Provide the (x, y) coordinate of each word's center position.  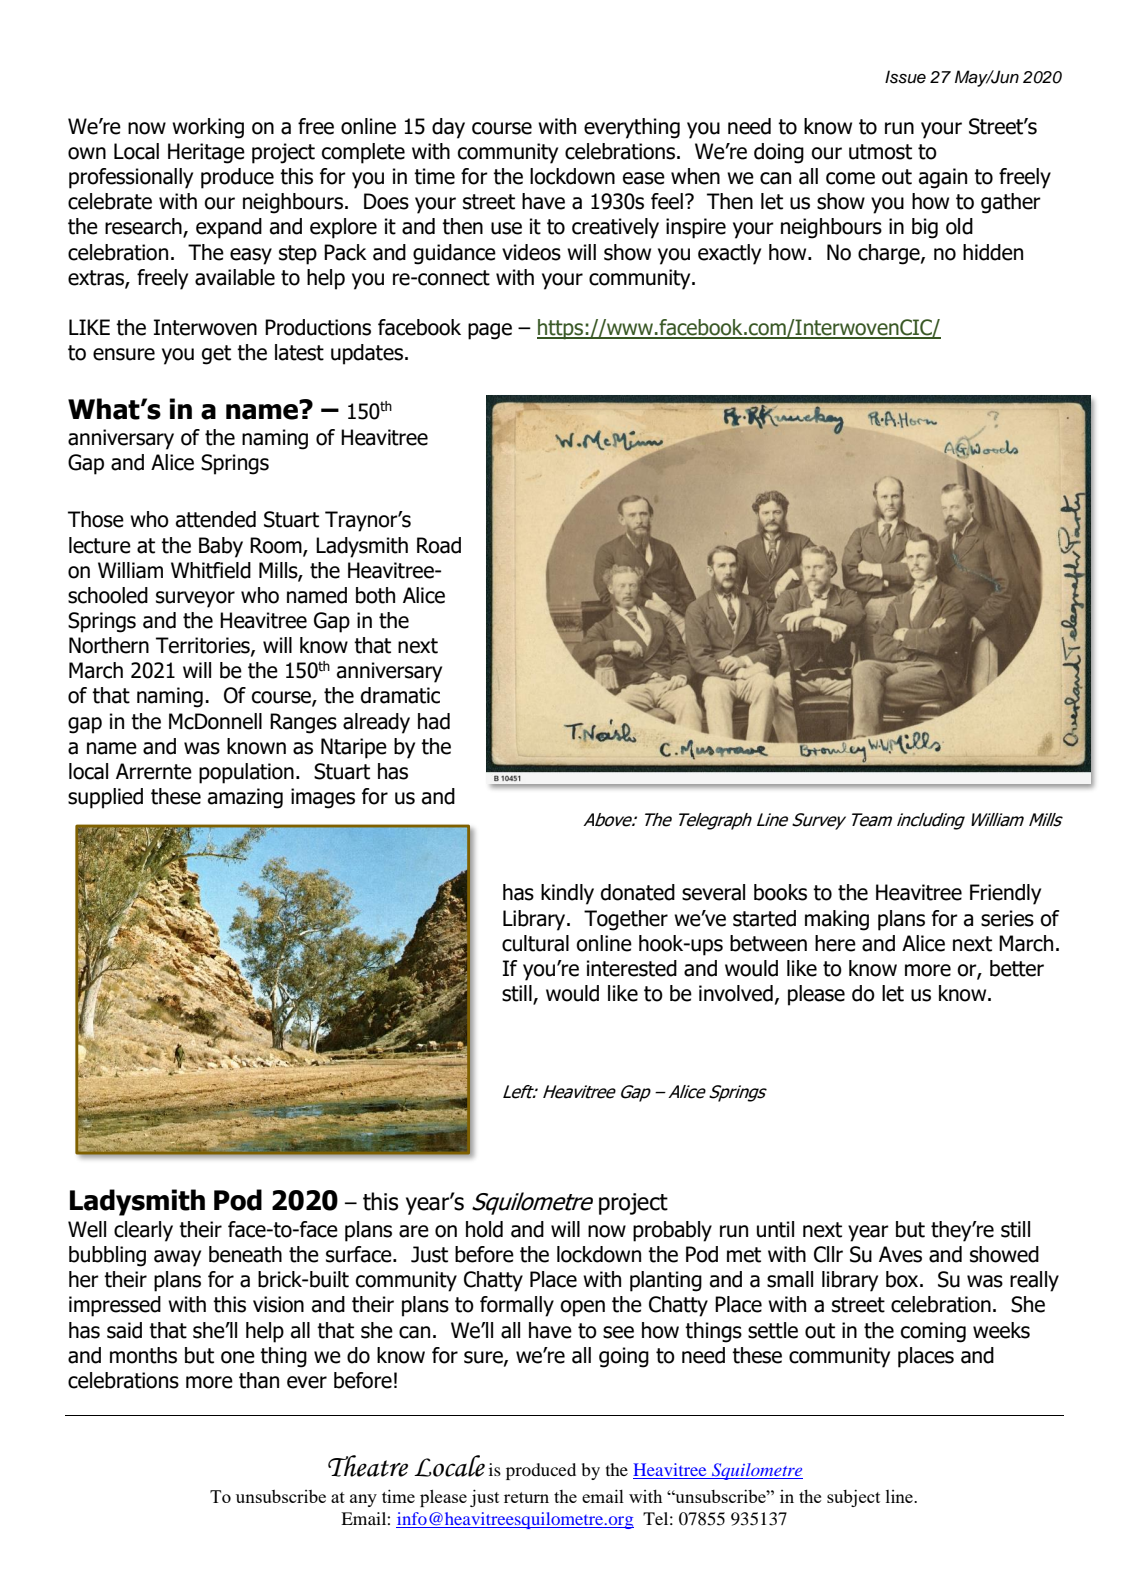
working (208, 128)
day (448, 128)
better (1017, 968)
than (259, 1380)
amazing (245, 798)
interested (632, 968)
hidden (993, 252)
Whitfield (211, 570)
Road (439, 545)
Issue (905, 77)
